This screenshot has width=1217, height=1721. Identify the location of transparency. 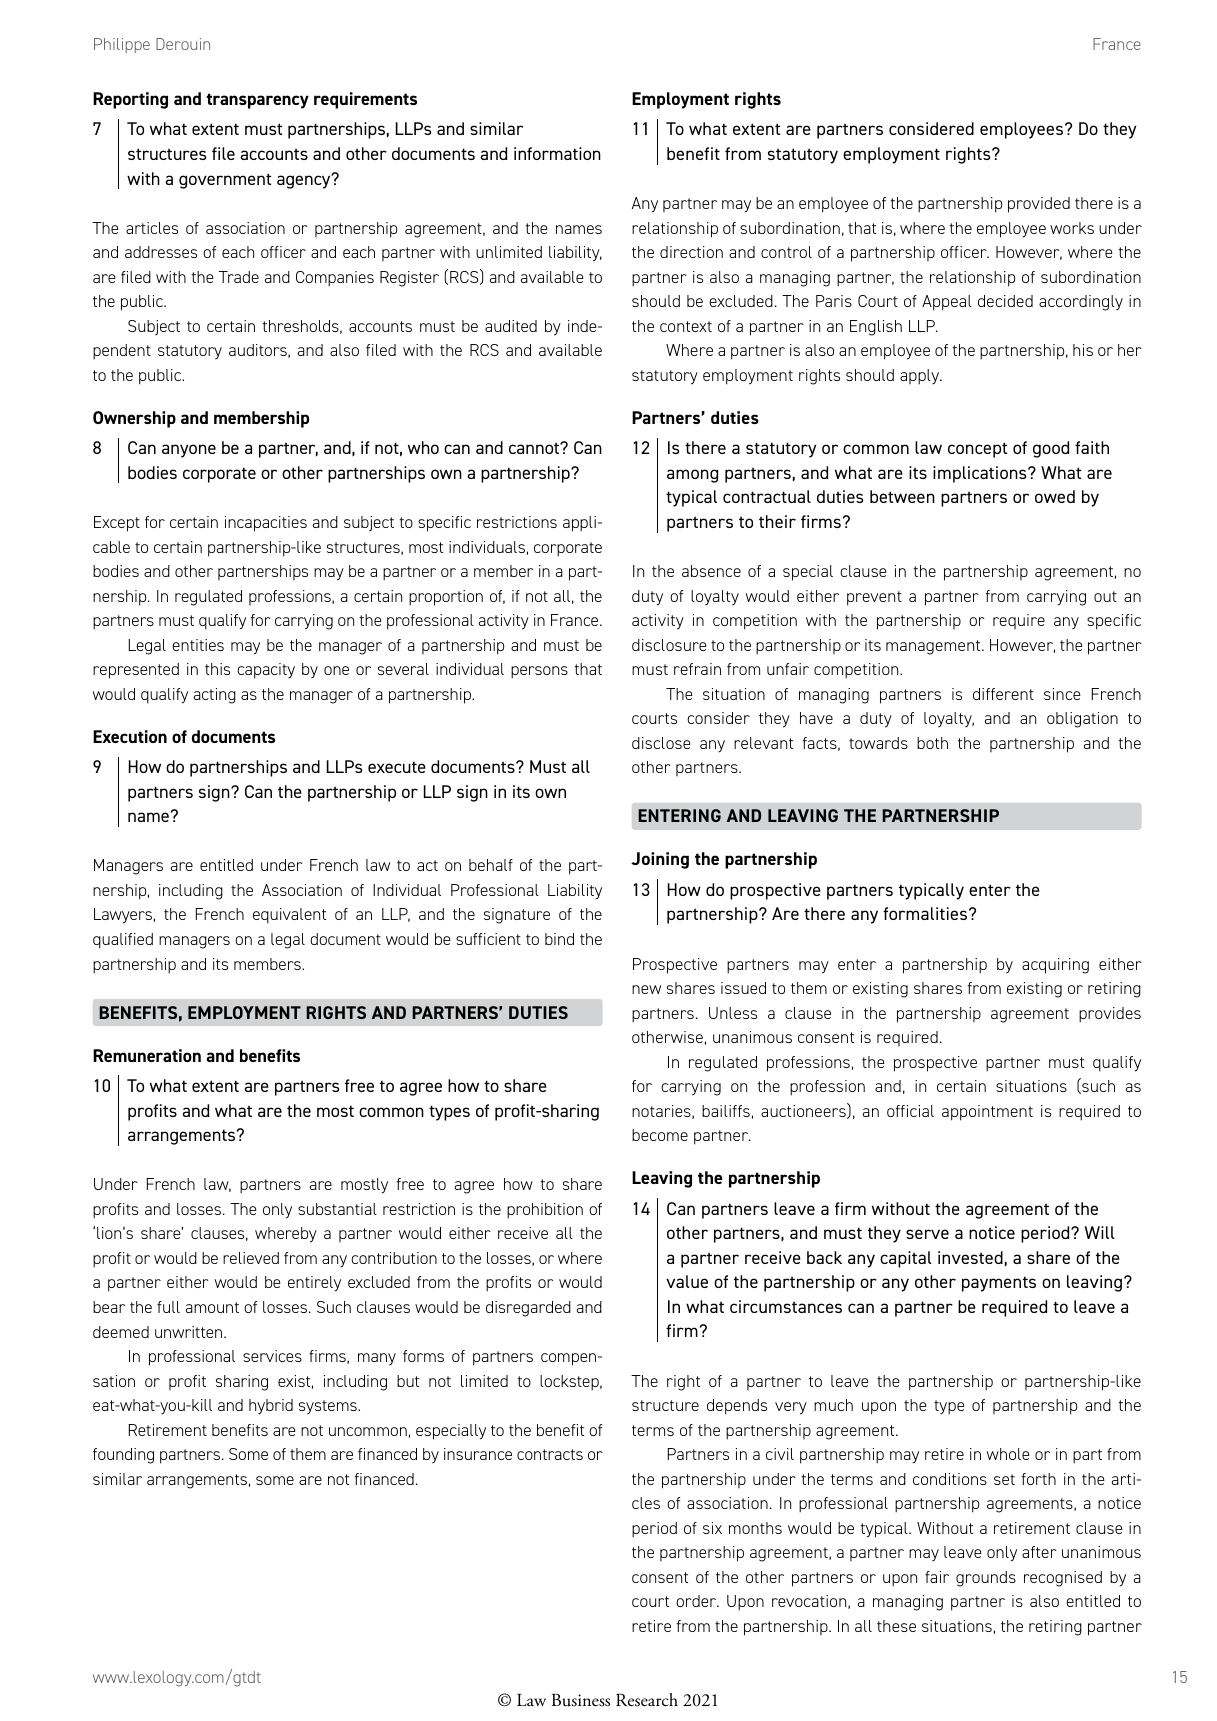
(257, 101).
